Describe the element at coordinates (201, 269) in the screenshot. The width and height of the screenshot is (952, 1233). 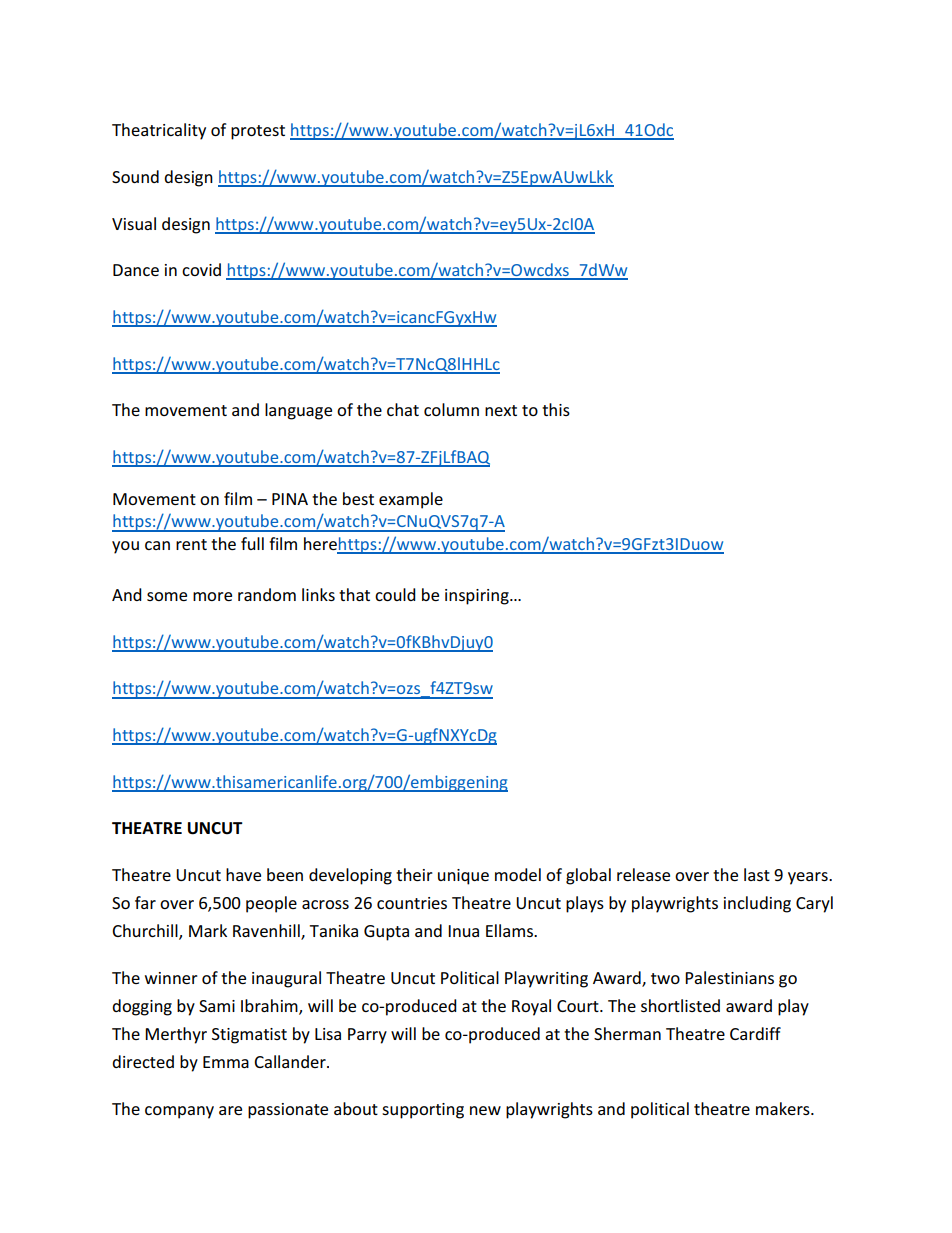
I see `covid` at that location.
